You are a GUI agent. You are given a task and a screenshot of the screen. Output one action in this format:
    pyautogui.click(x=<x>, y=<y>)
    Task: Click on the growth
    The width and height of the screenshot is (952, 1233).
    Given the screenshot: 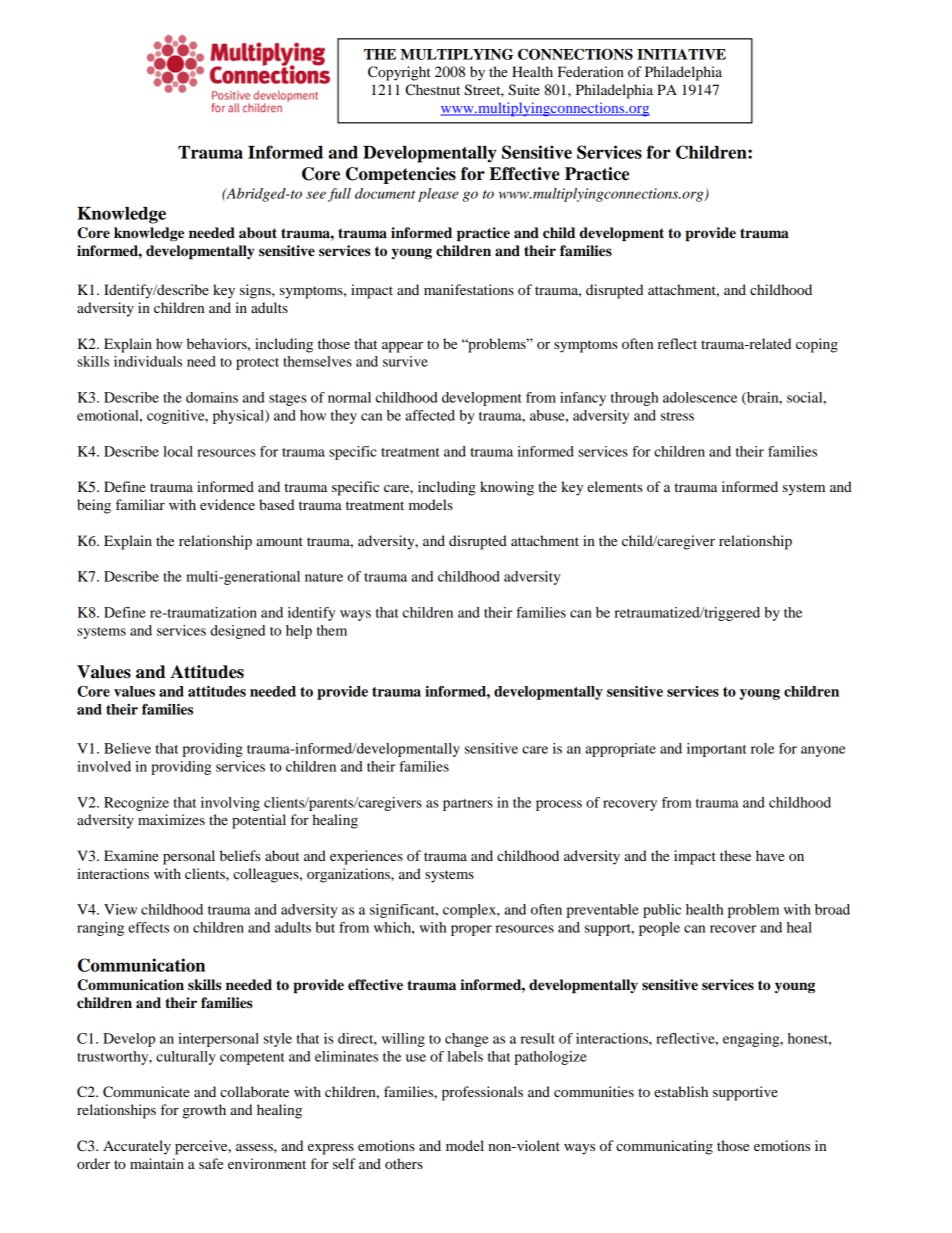 What is the action you would take?
    pyautogui.click(x=204, y=1111)
